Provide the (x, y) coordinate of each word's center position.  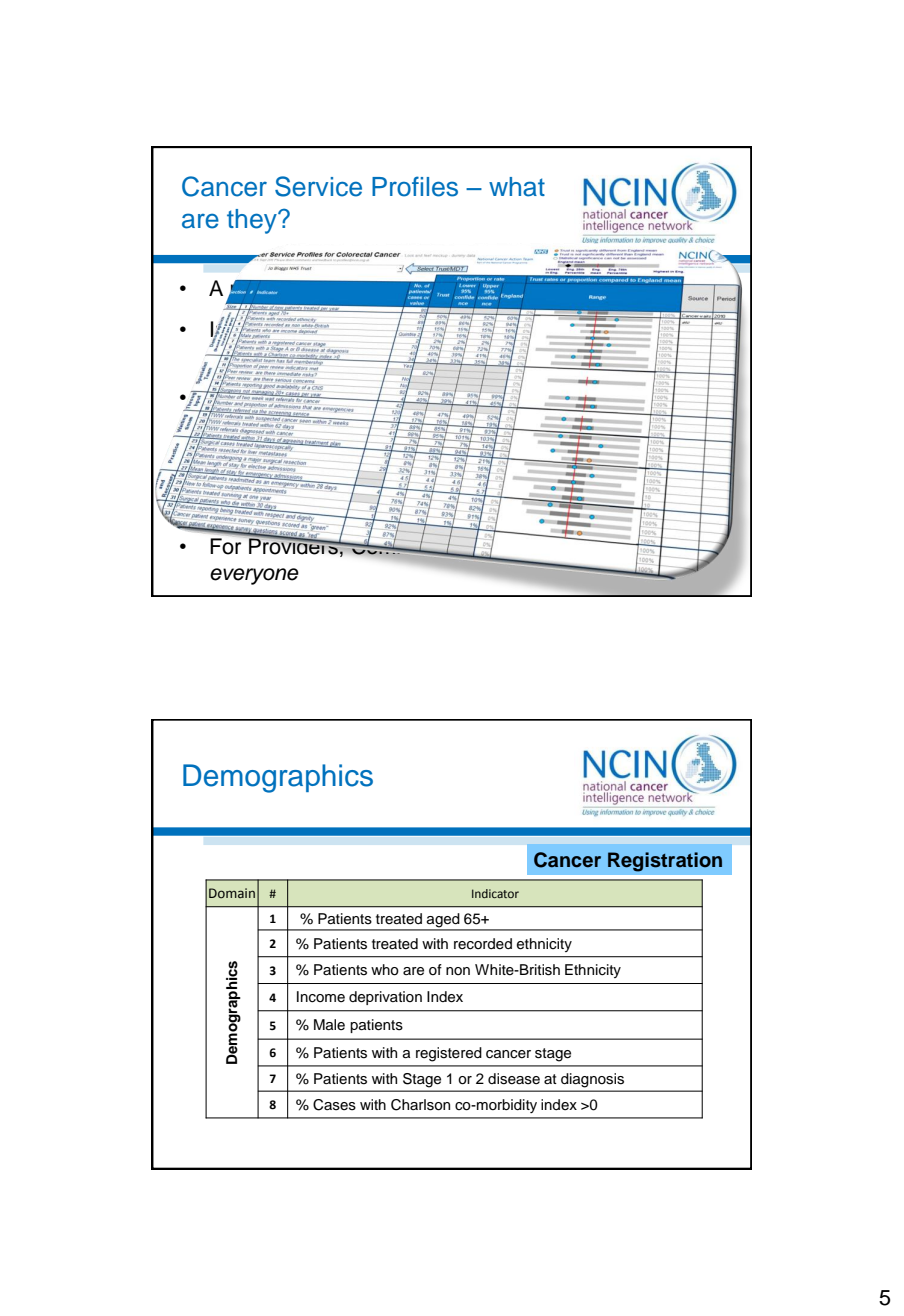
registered (449, 1054)
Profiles (415, 186)
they (253, 221)
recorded (483, 944)
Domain (232, 893)
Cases (334, 1105)
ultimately (596, 548)
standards (461, 423)
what (517, 187)
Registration (665, 862)
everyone (254, 576)
